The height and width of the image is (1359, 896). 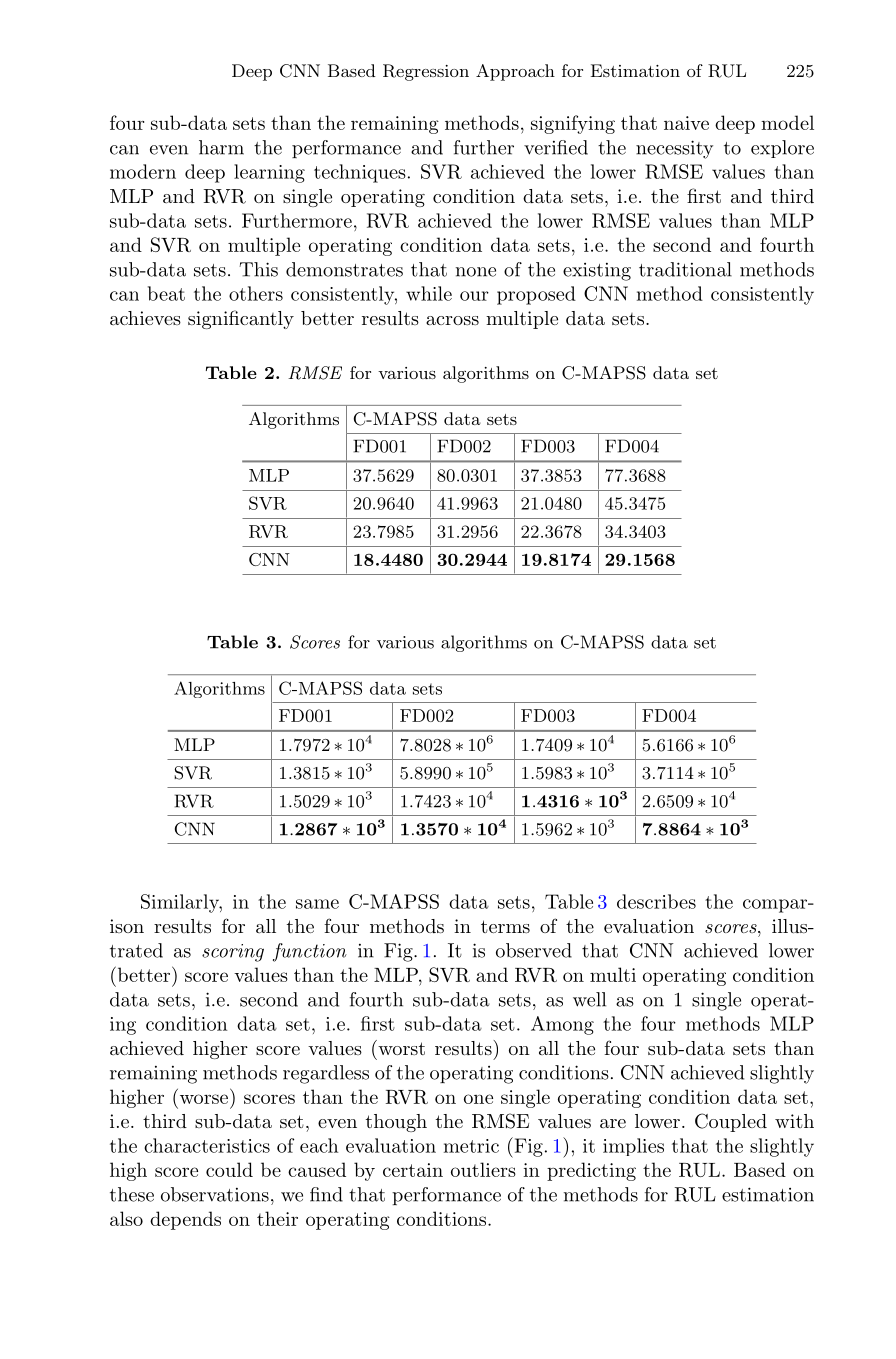 I want to click on naive, so click(x=686, y=123).
